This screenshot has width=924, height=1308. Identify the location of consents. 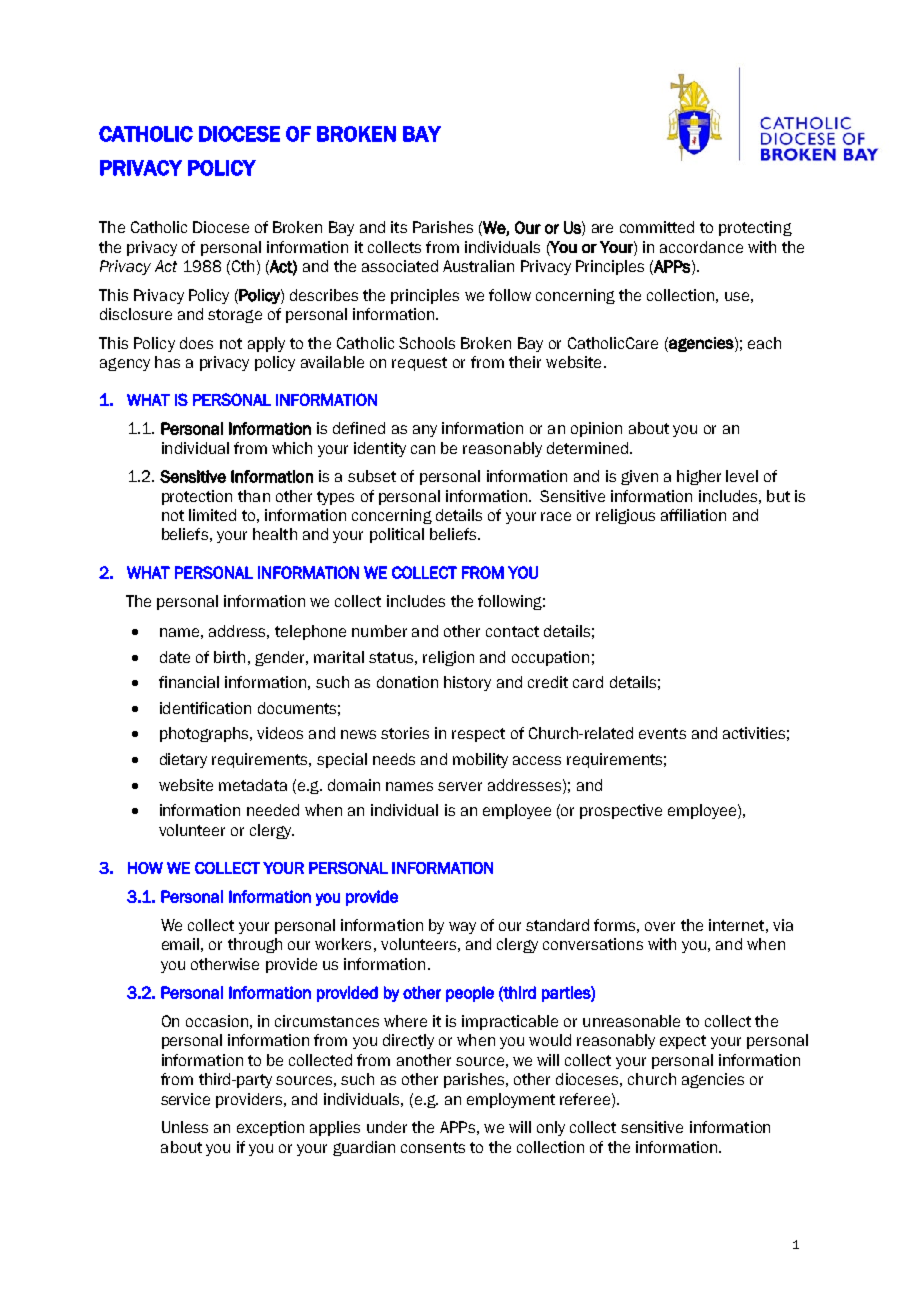
(433, 1147).
